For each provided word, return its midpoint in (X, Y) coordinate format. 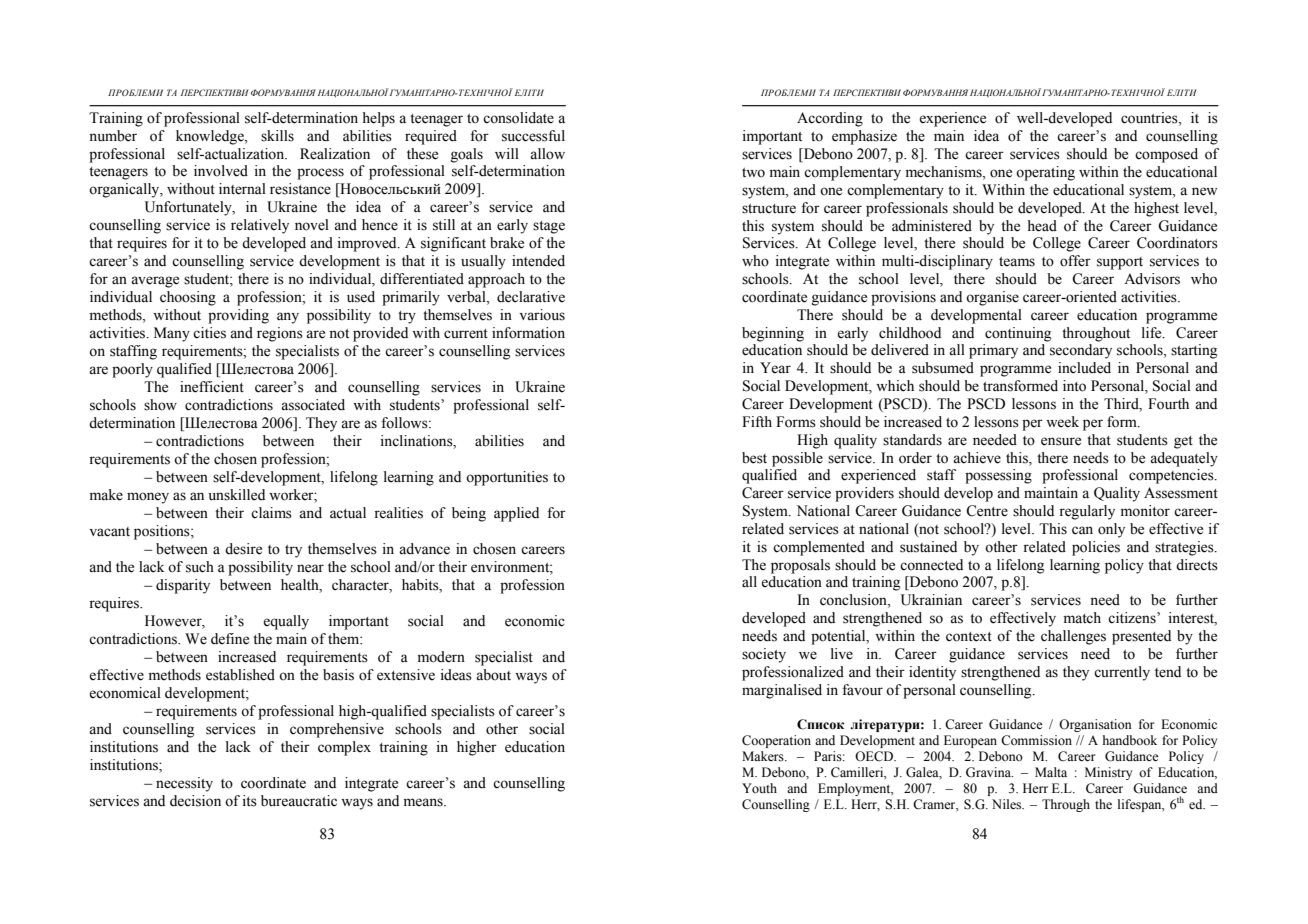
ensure (1061, 441)
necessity (184, 784)
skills (277, 136)
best (754, 458)
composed (1166, 155)
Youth (759, 788)
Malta (1051, 772)
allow (547, 154)
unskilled (237, 495)
